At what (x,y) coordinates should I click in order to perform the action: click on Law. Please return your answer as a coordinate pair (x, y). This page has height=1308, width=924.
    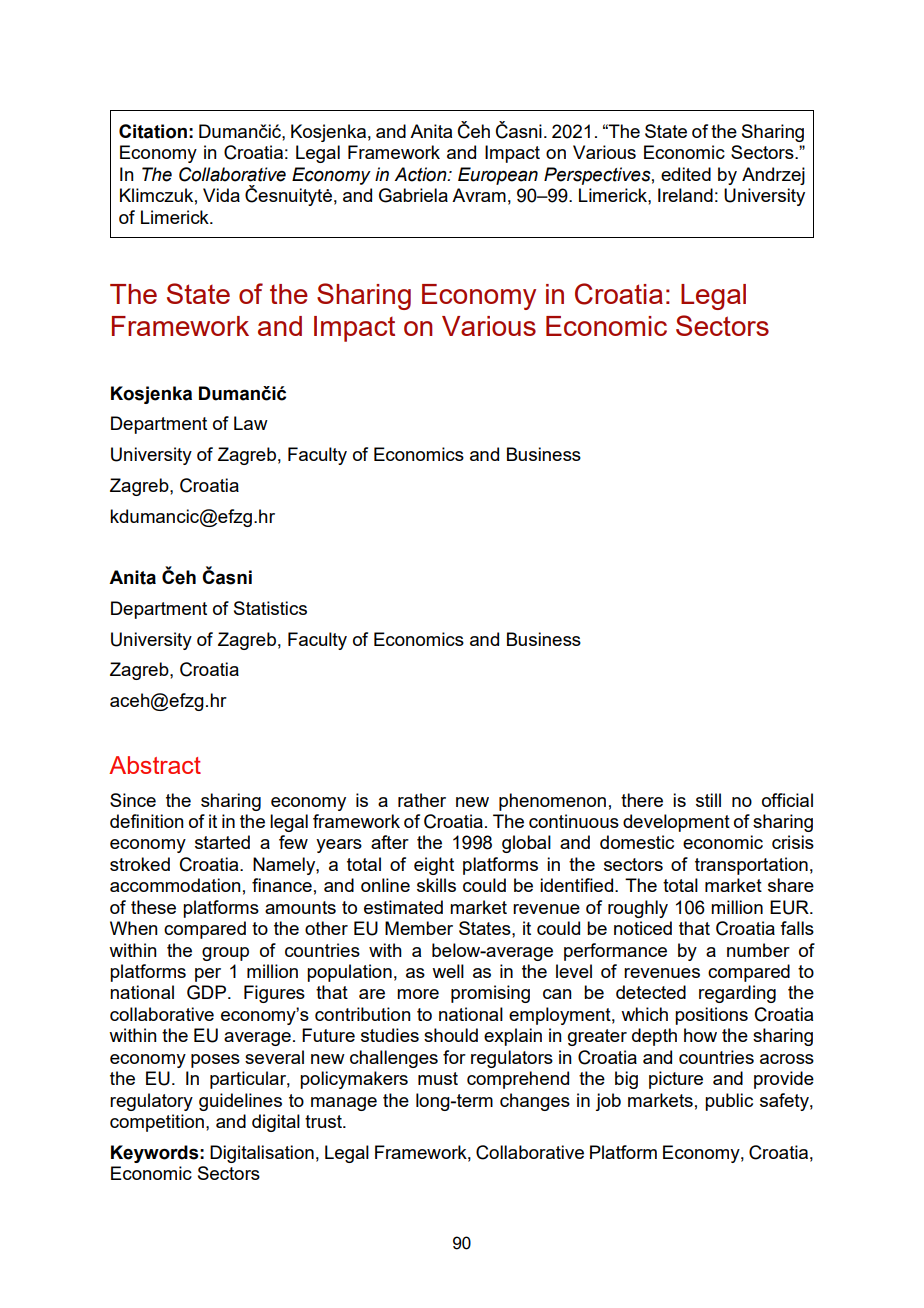
    Looking at the image, I should click on (251, 423).
